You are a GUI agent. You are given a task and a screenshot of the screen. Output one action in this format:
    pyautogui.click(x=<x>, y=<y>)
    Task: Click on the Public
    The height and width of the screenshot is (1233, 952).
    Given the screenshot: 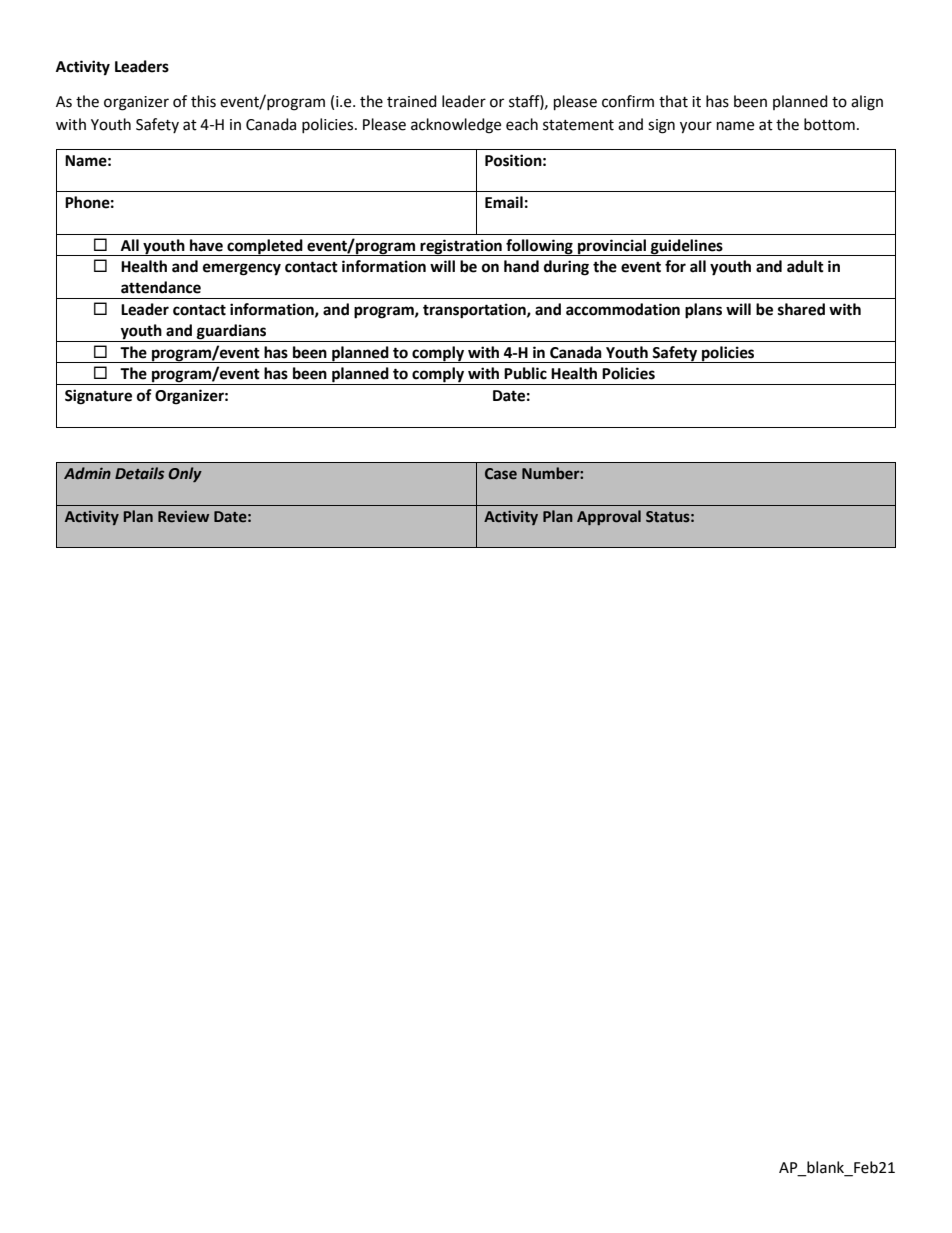 What is the action you would take?
    pyautogui.click(x=525, y=373)
